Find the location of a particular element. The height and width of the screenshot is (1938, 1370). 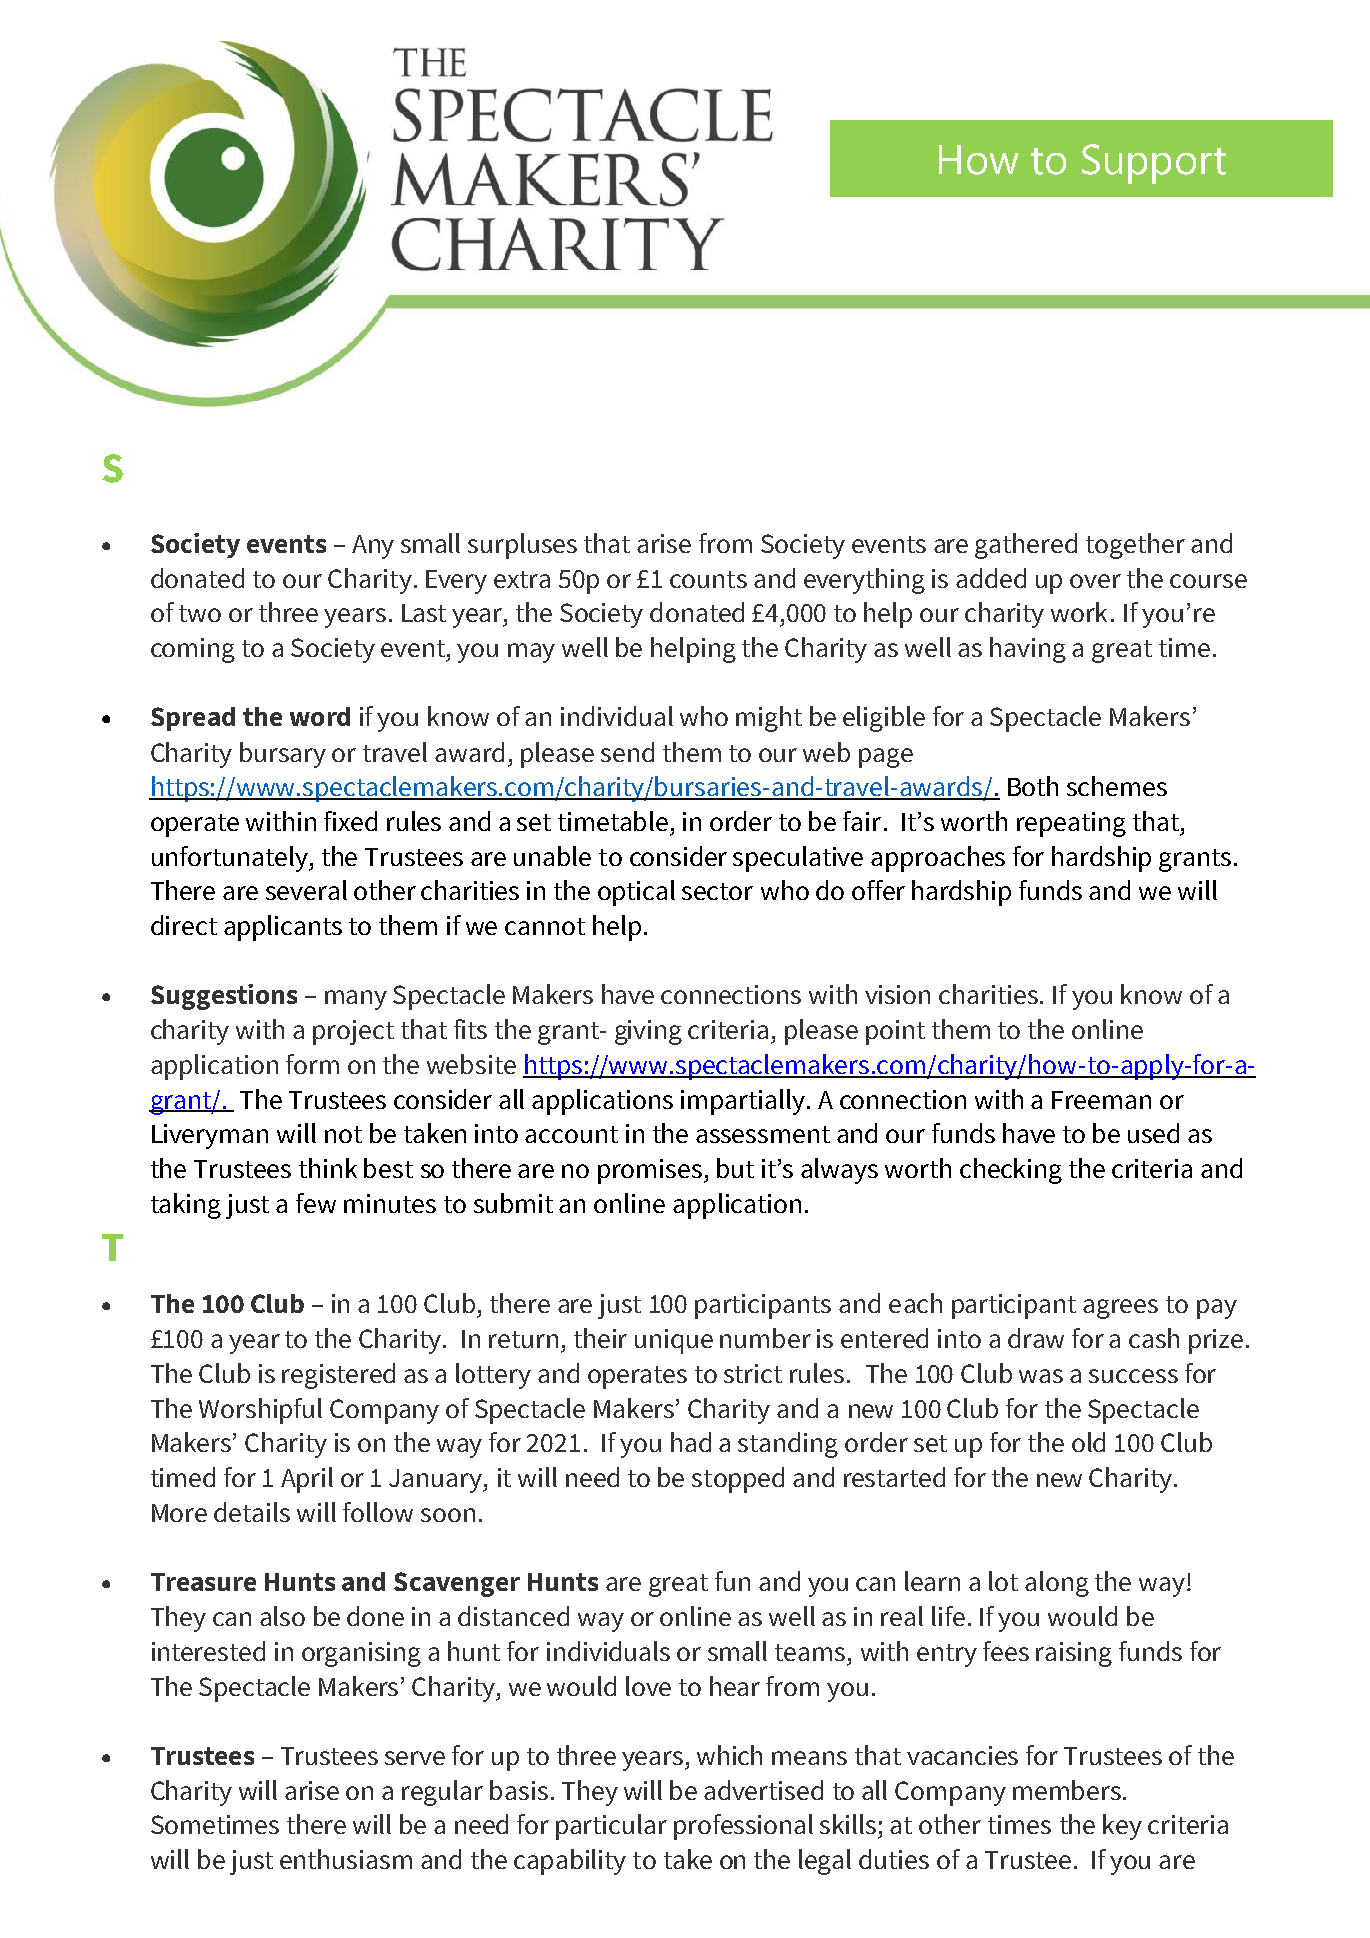

impartially is located at coordinates (743, 1102).
